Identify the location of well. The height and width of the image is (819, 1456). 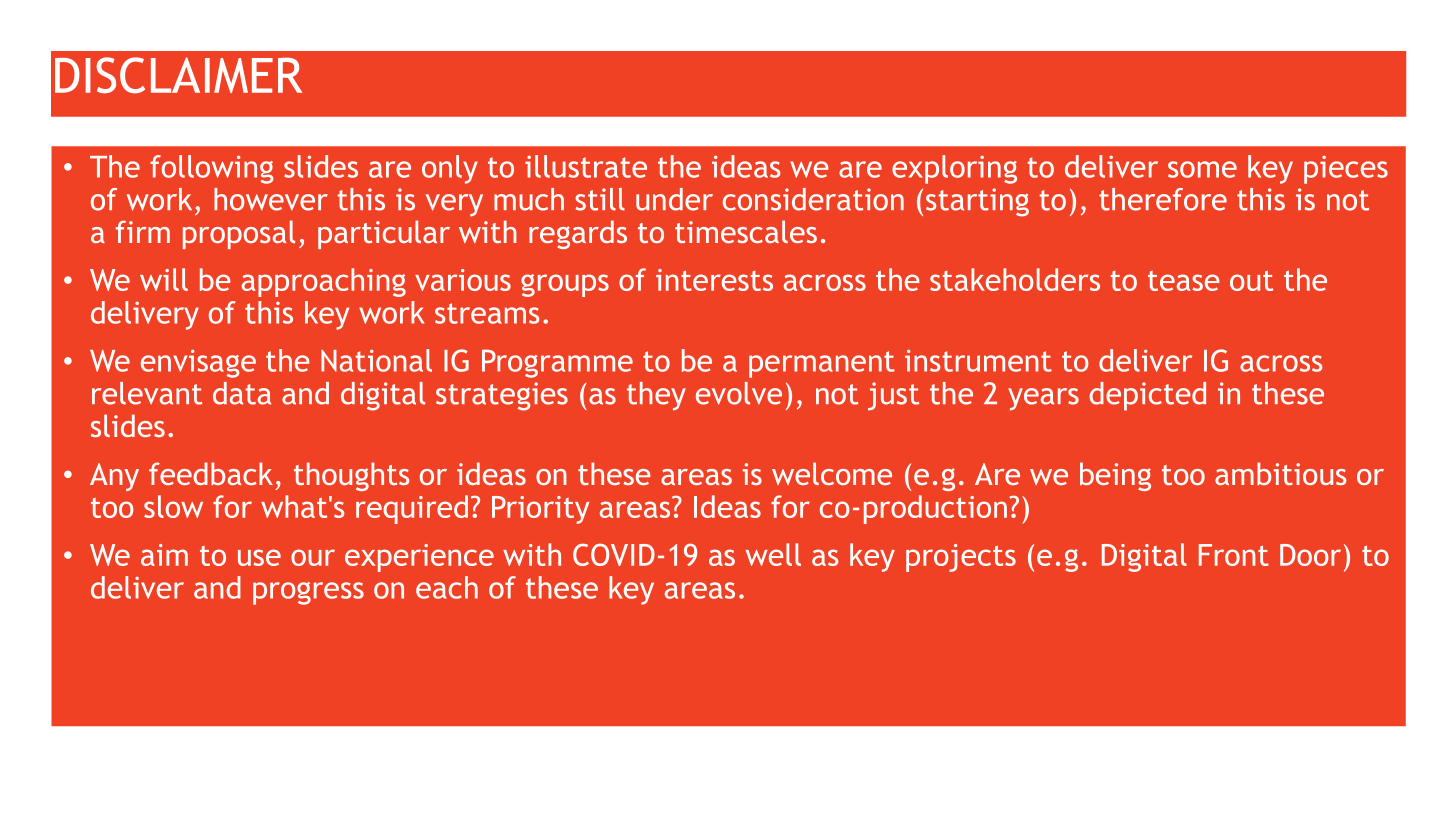
(773, 554).
